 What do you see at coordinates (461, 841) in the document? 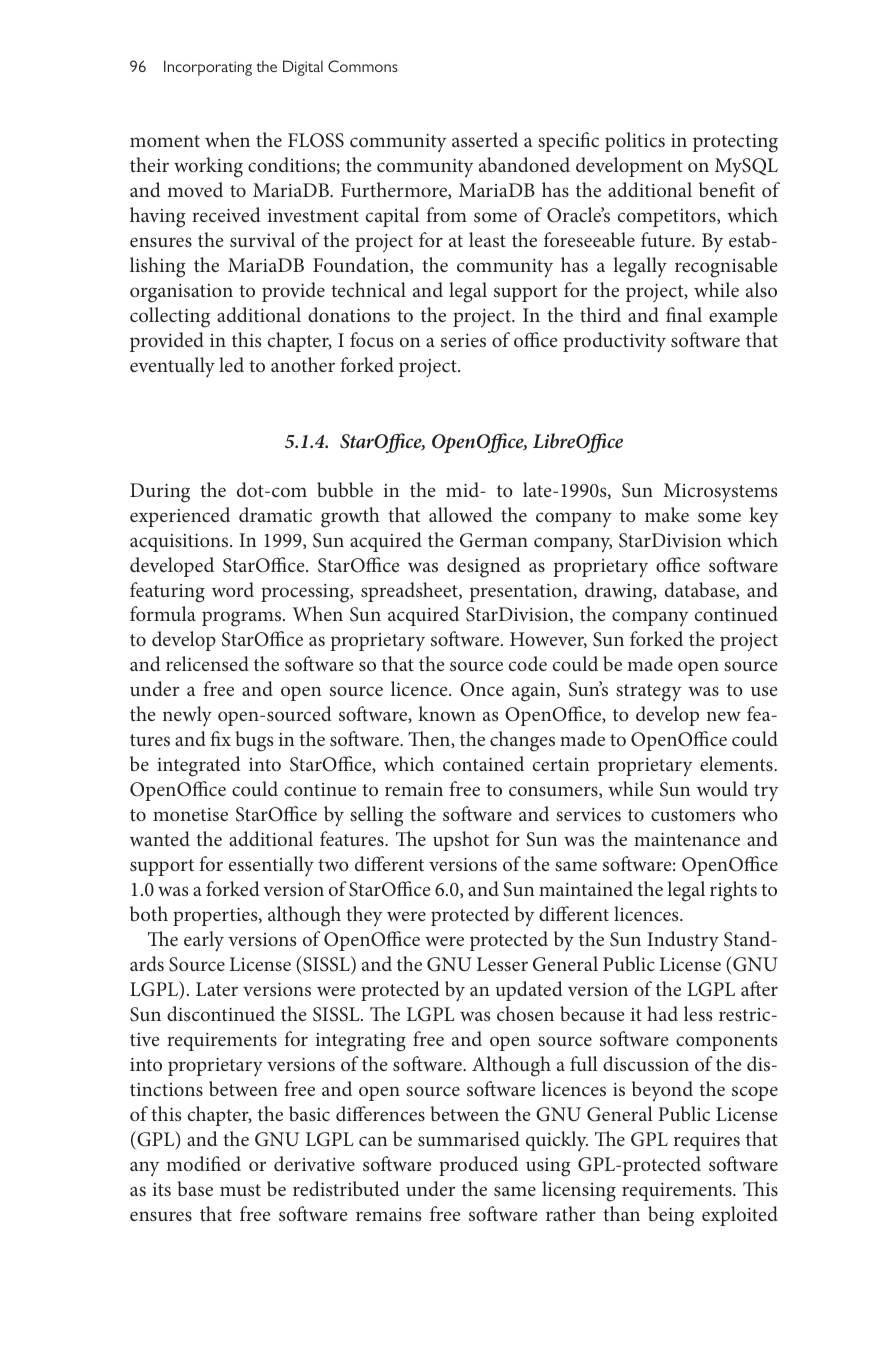
I see `upshot` at bounding box center [461, 841].
